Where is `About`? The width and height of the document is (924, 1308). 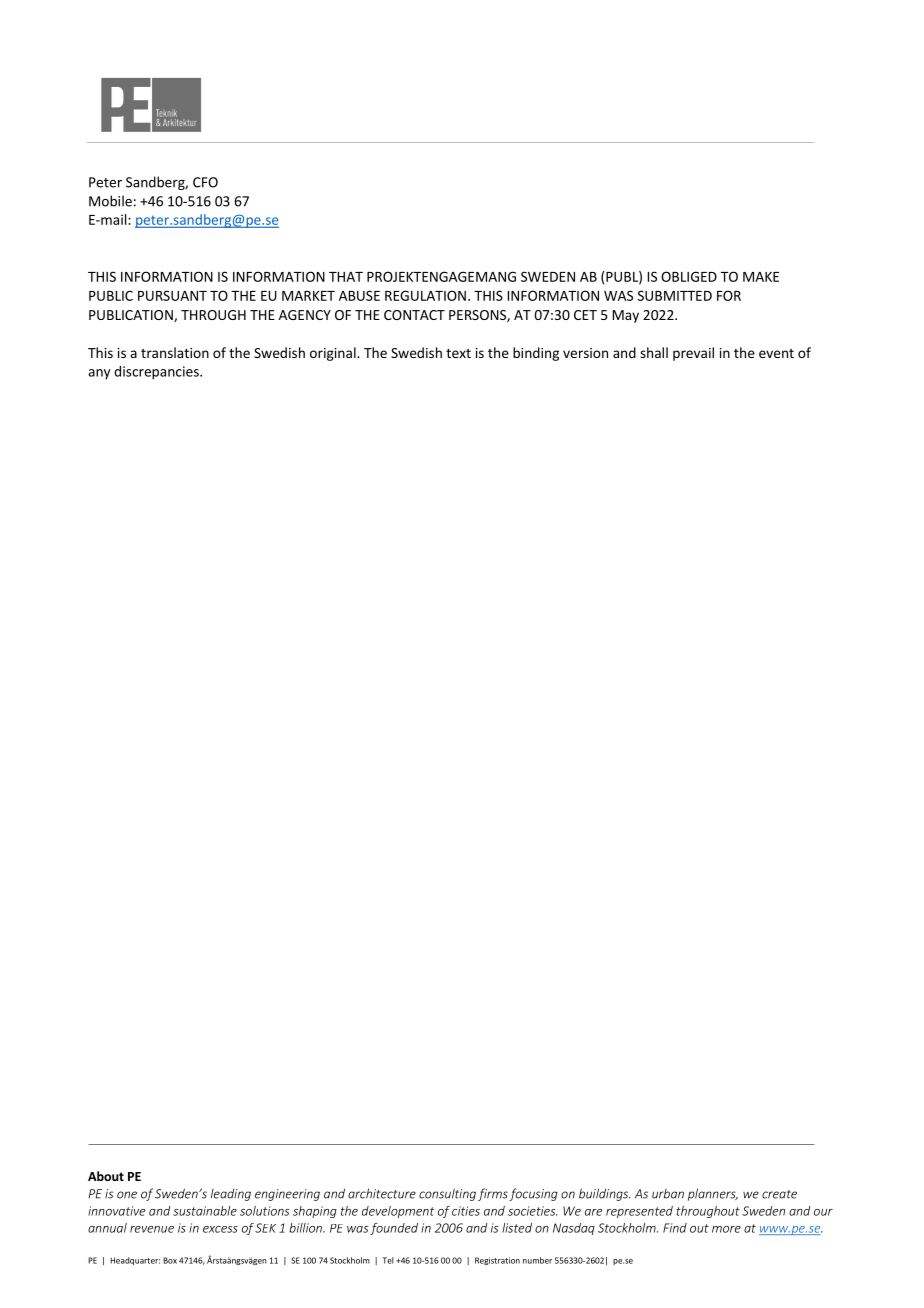
About is located at coordinates (106, 1176).
